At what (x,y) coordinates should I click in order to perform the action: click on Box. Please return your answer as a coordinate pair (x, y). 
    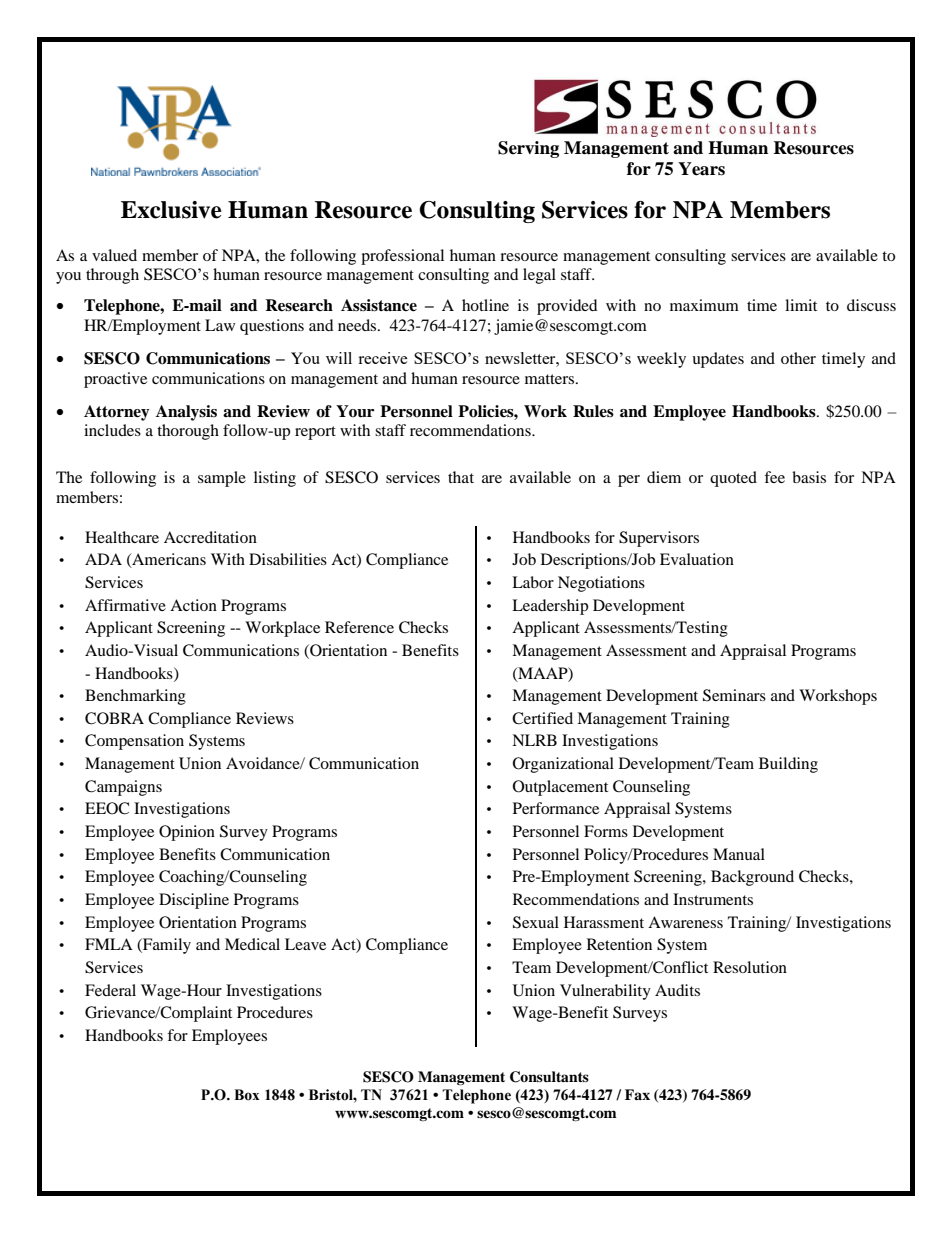
    Looking at the image, I should click on (247, 1095).
